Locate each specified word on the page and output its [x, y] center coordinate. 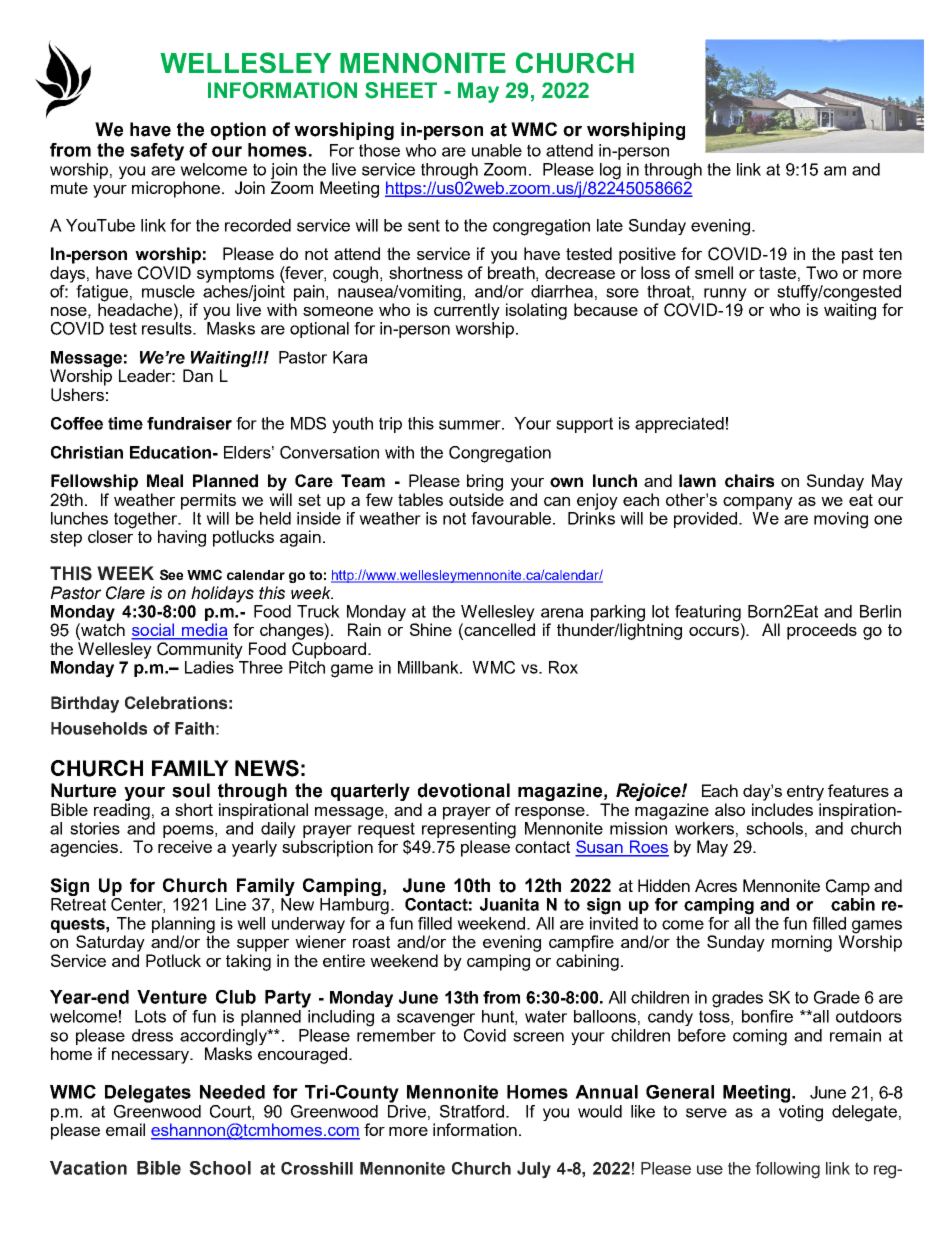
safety [157, 152]
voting [801, 1113]
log [610, 171]
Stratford [472, 1111]
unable [497, 150]
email [125, 1129]
